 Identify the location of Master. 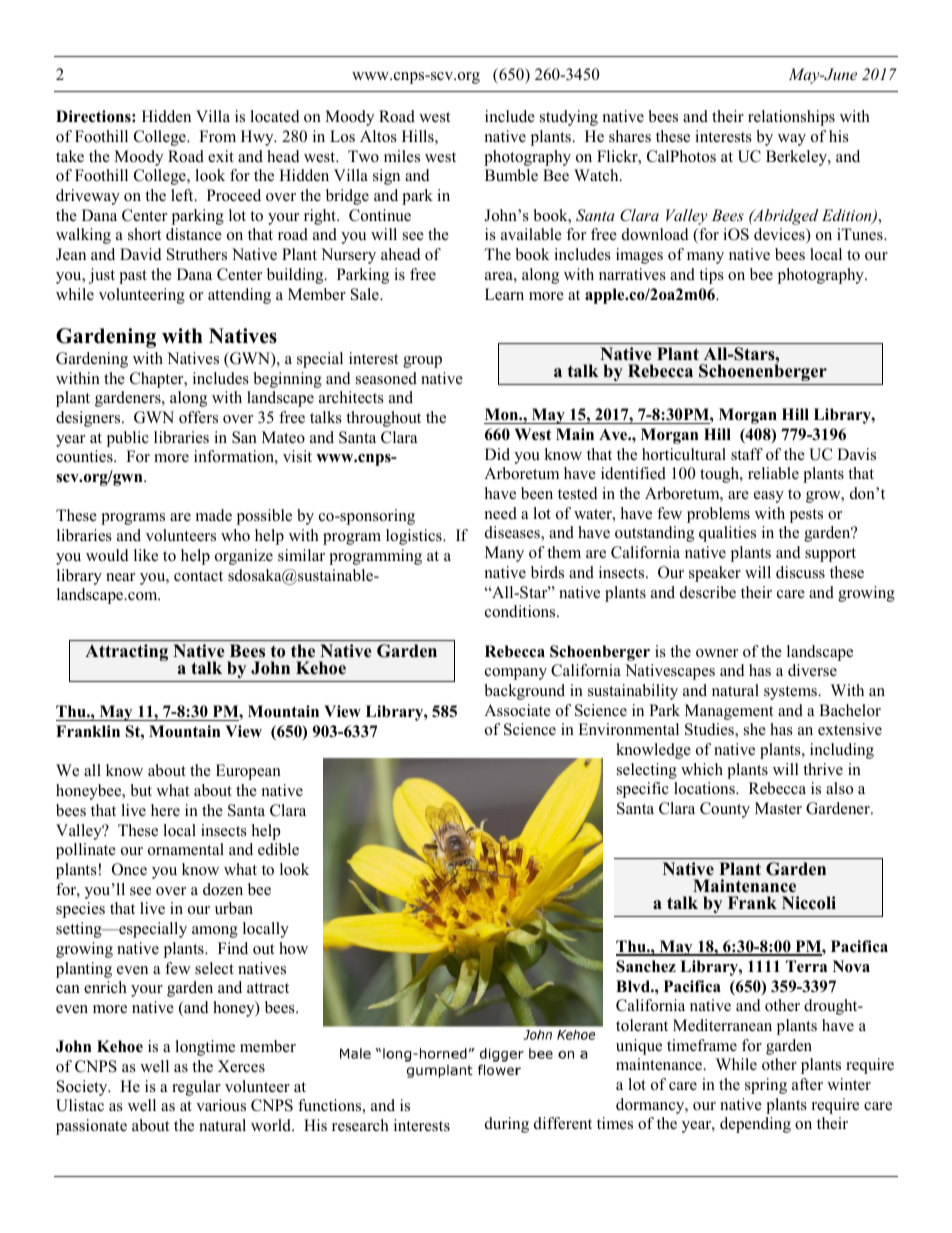
(778, 808).
